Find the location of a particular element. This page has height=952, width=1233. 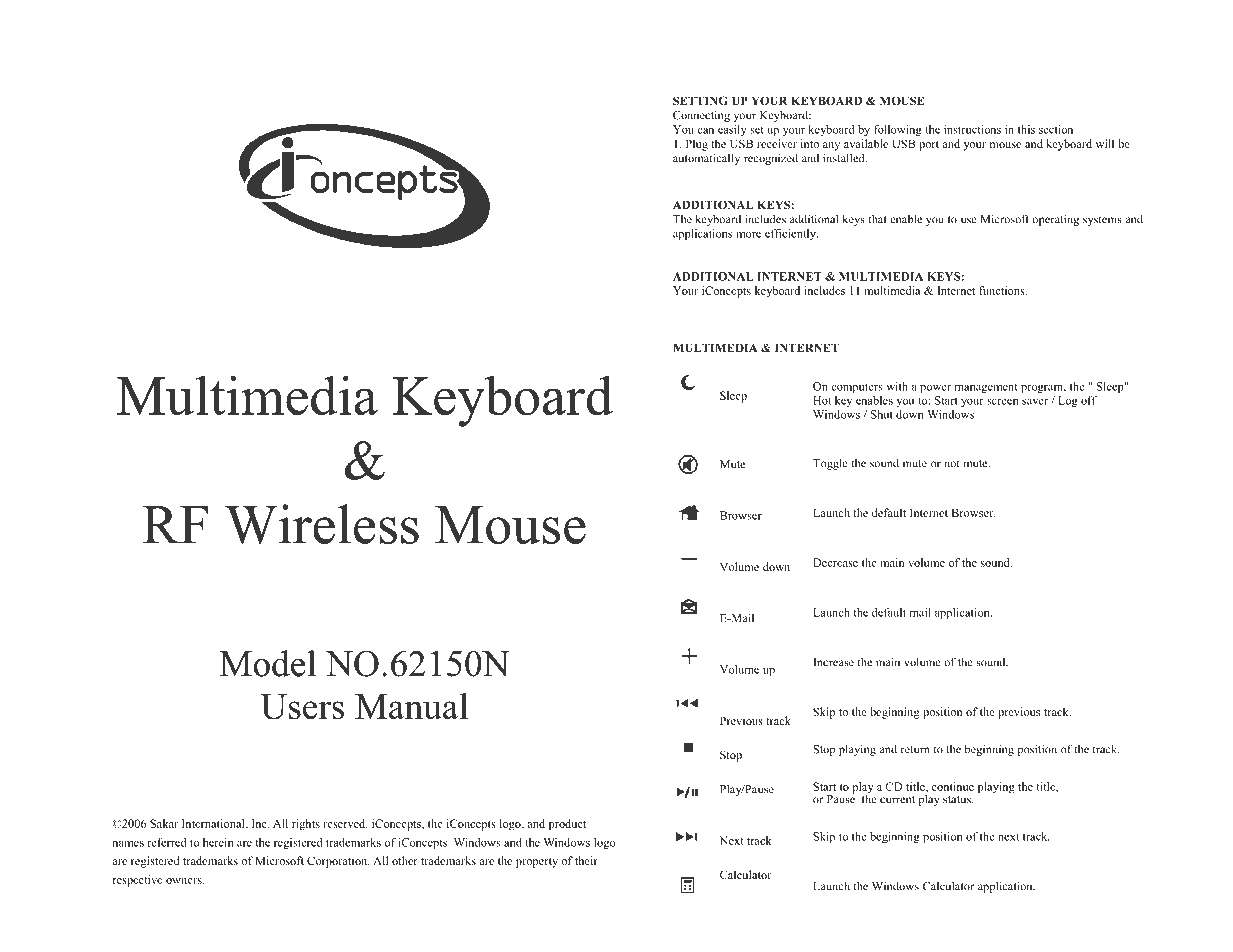

more is located at coordinates (748, 234).
